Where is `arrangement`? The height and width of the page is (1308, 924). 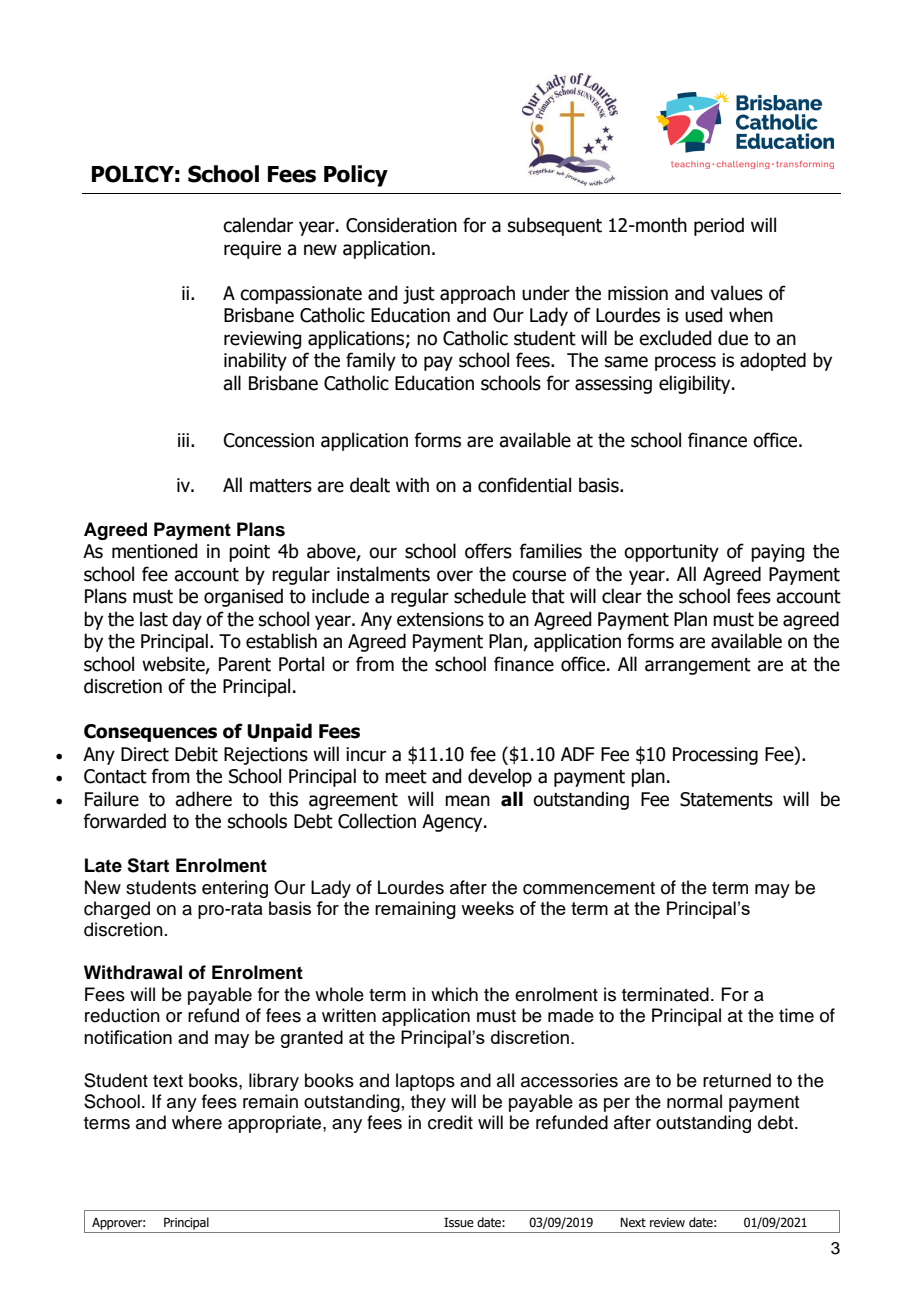
arrangement is located at coordinates (698, 666).
